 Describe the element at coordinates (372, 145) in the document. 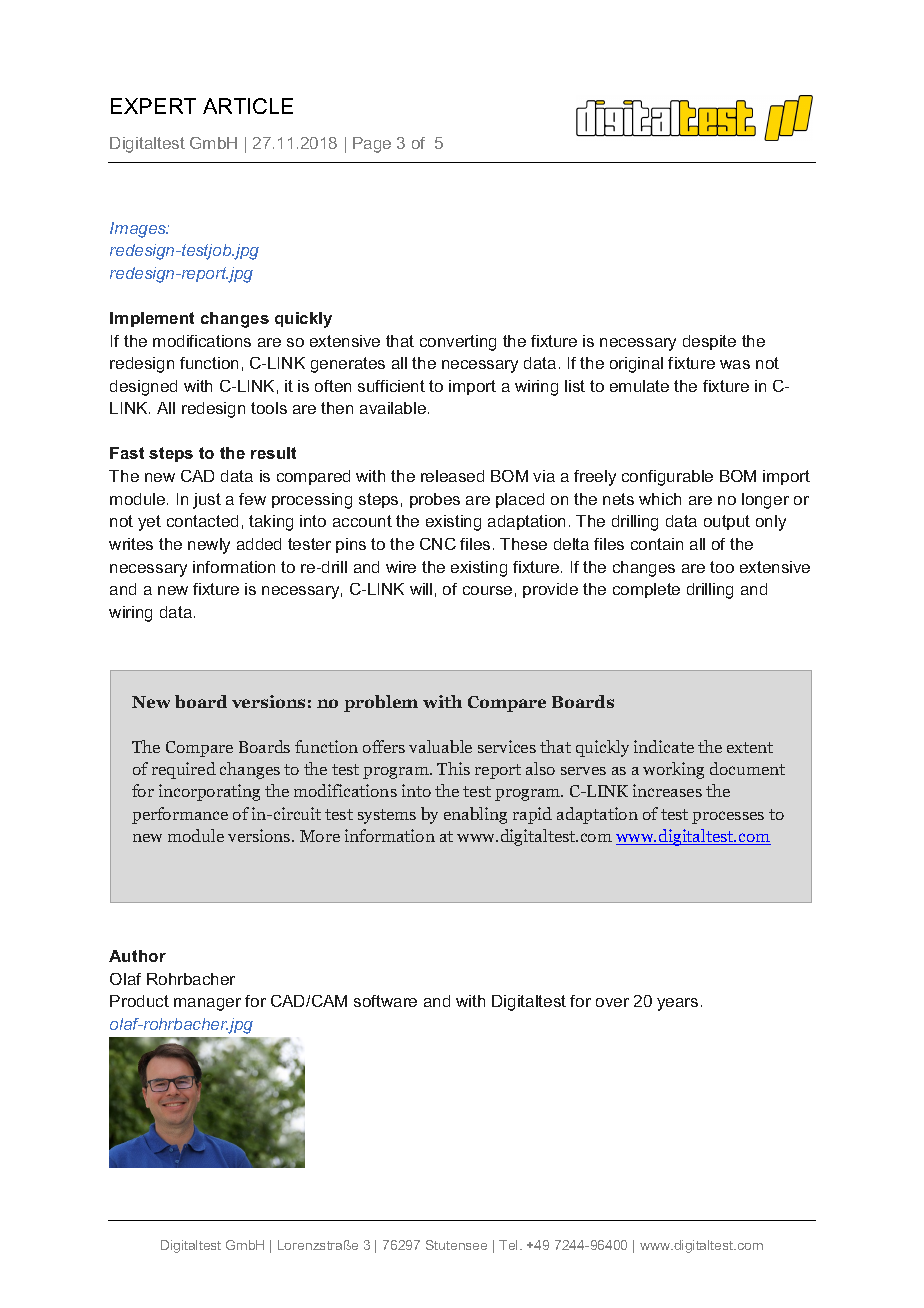

I see `Page` at that location.
